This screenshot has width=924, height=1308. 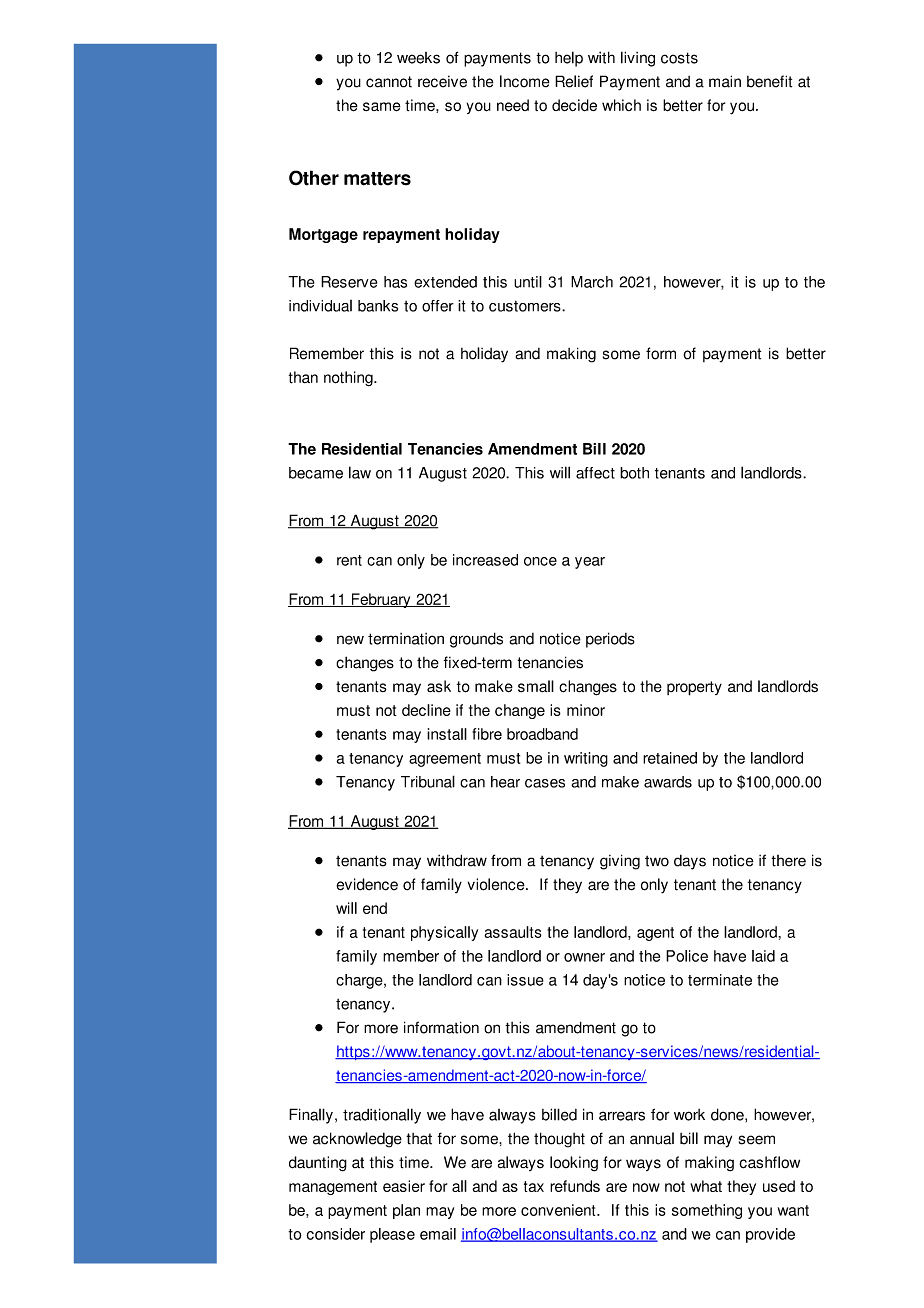 What do you see at coordinates (349, 379) in the screenshot?
I see `nothing` at bounding box center [349, 379].
